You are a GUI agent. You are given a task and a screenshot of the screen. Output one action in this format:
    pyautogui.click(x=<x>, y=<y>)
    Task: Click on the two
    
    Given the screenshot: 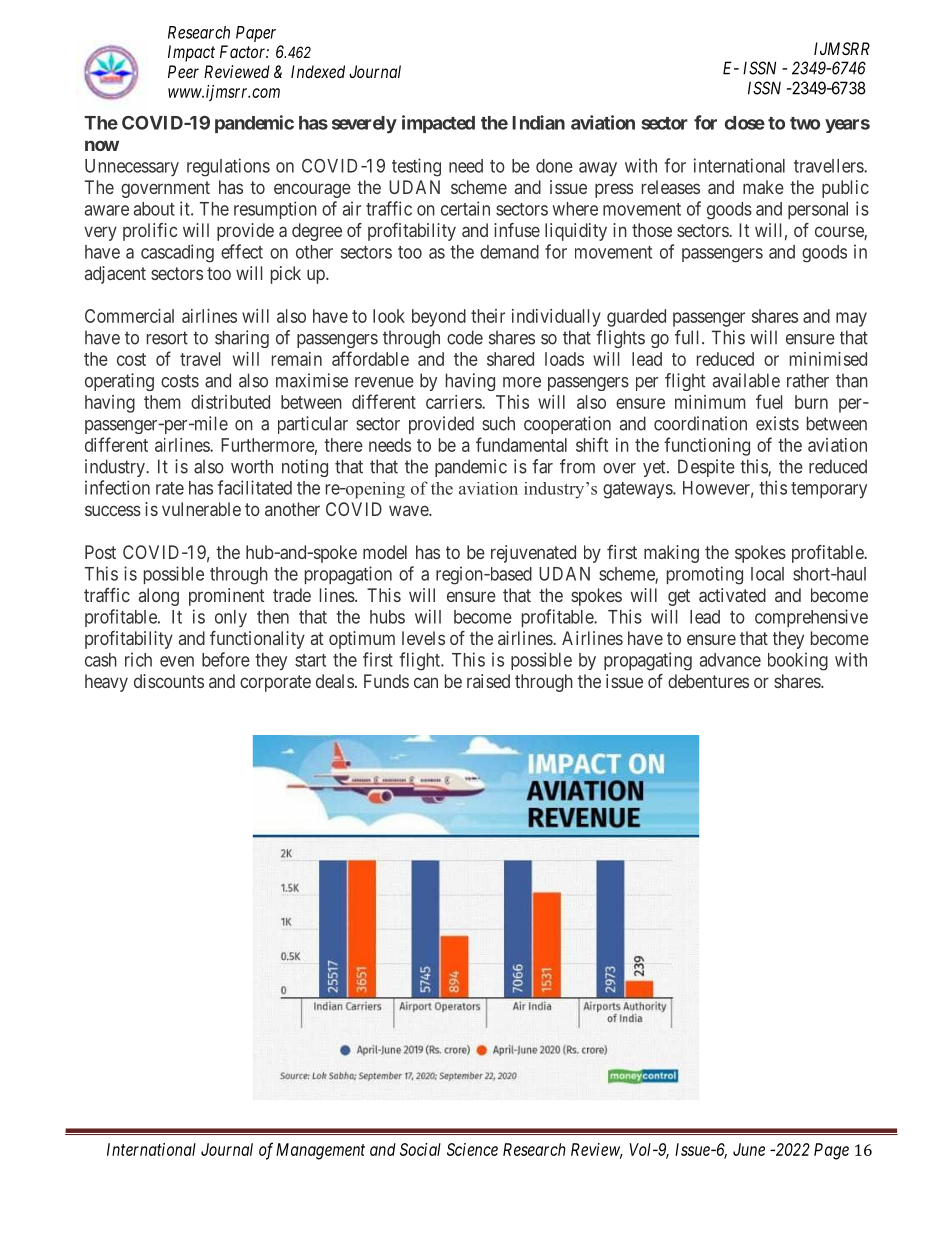 What is the action you would take?
    pyautogui.click(x=805, y=123)
